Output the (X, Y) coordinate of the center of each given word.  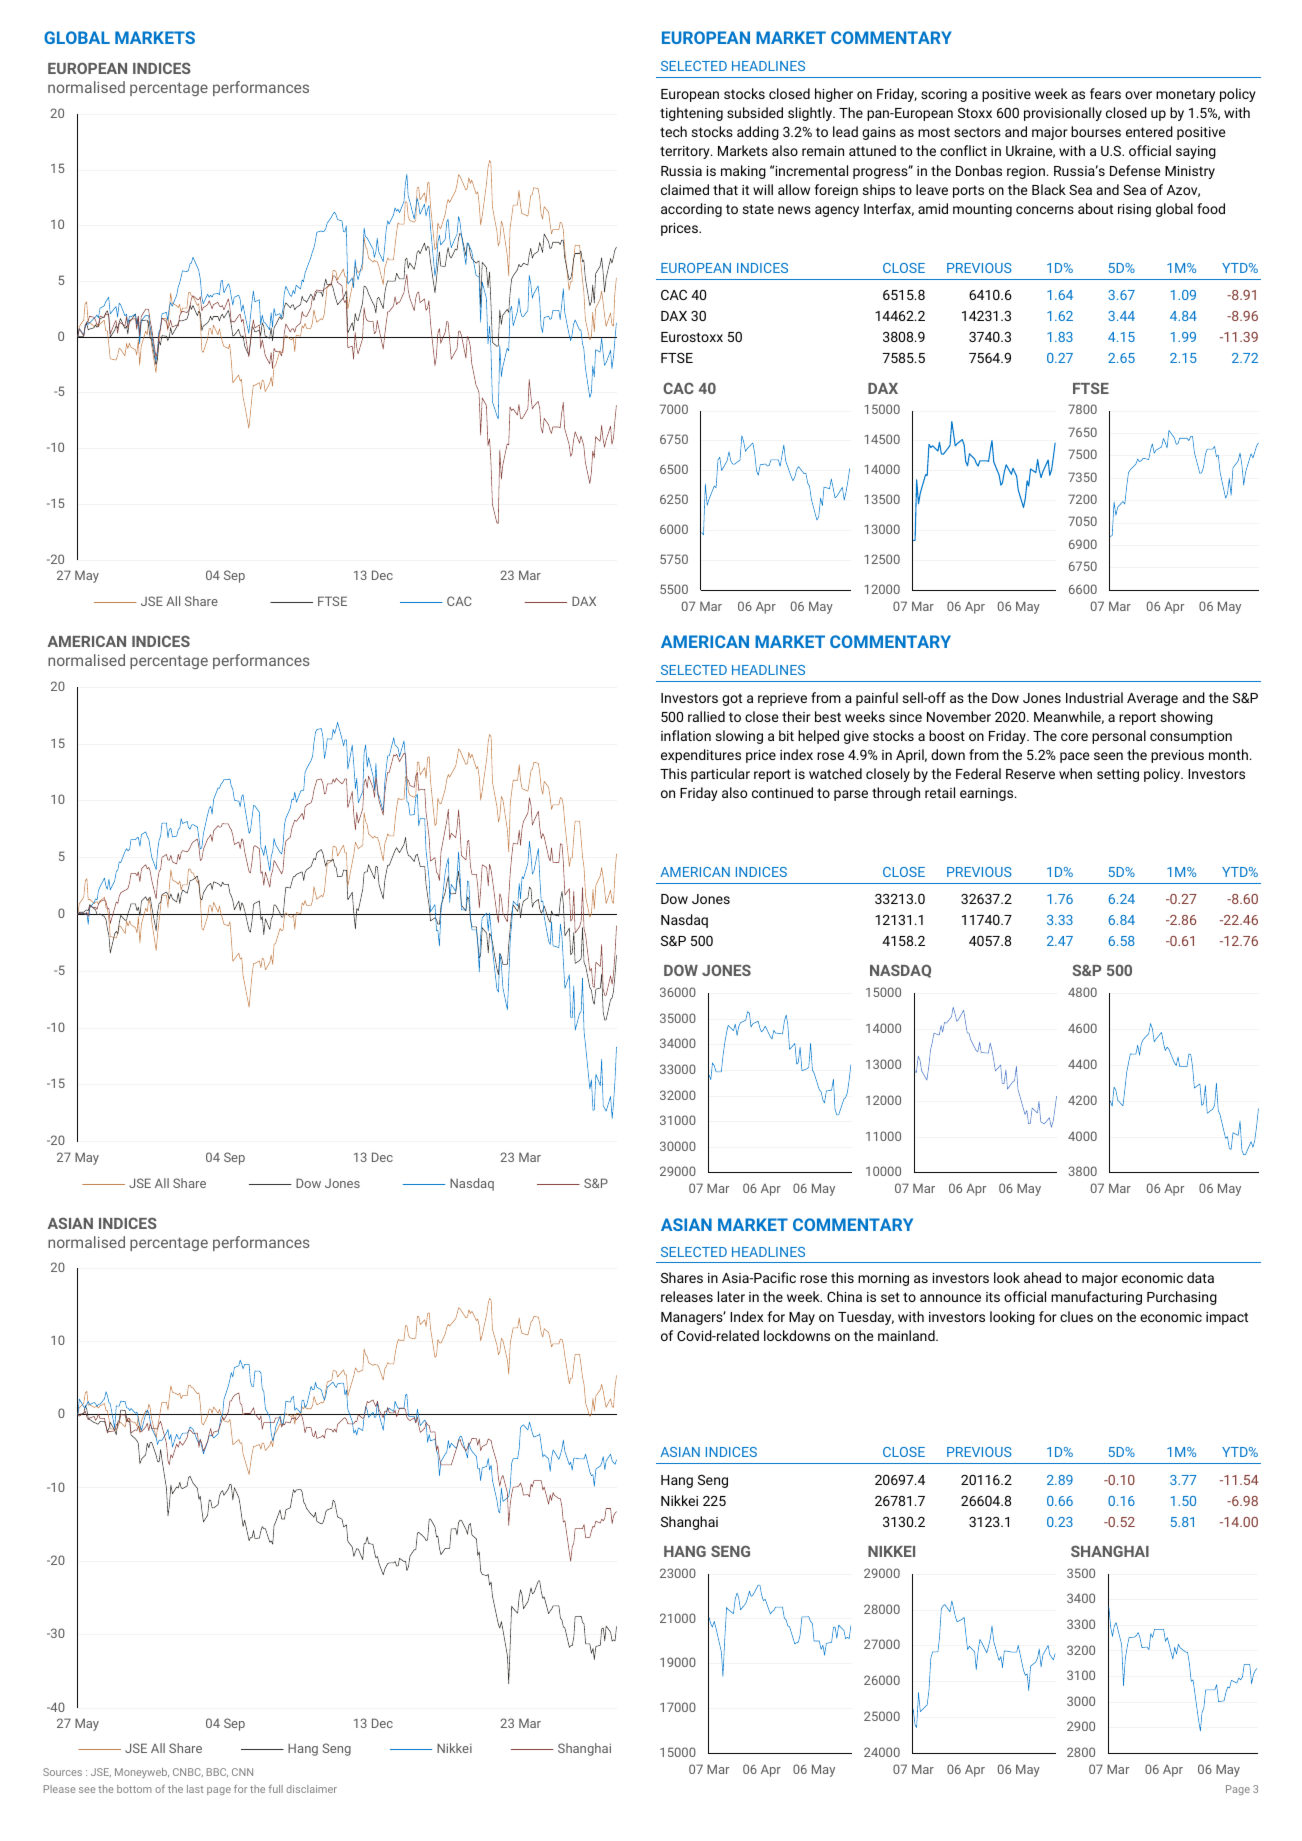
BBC (217, 1772)
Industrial (1094, 697)
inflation (686, 735)
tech (673, 131)
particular (720, 775)
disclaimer (311, 1789)
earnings (988, 794)
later (731, 1296)
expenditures (701, 756)
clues (1076, 1316)
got (732, 699)
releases (687, 1296)
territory (686, 152)
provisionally (1063, 114)
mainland (907, 1335)
